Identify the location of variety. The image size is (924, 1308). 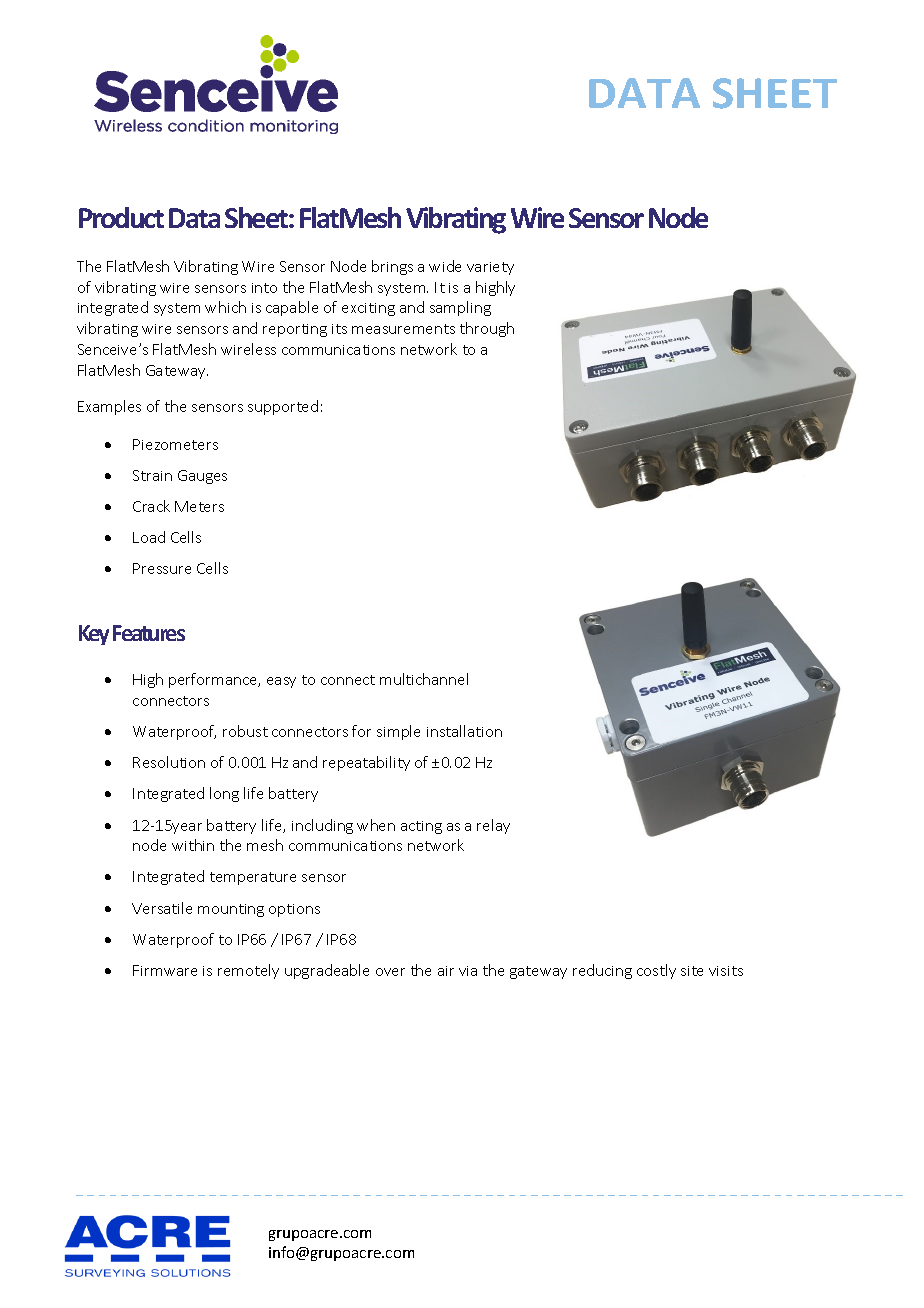
(490, 268).
